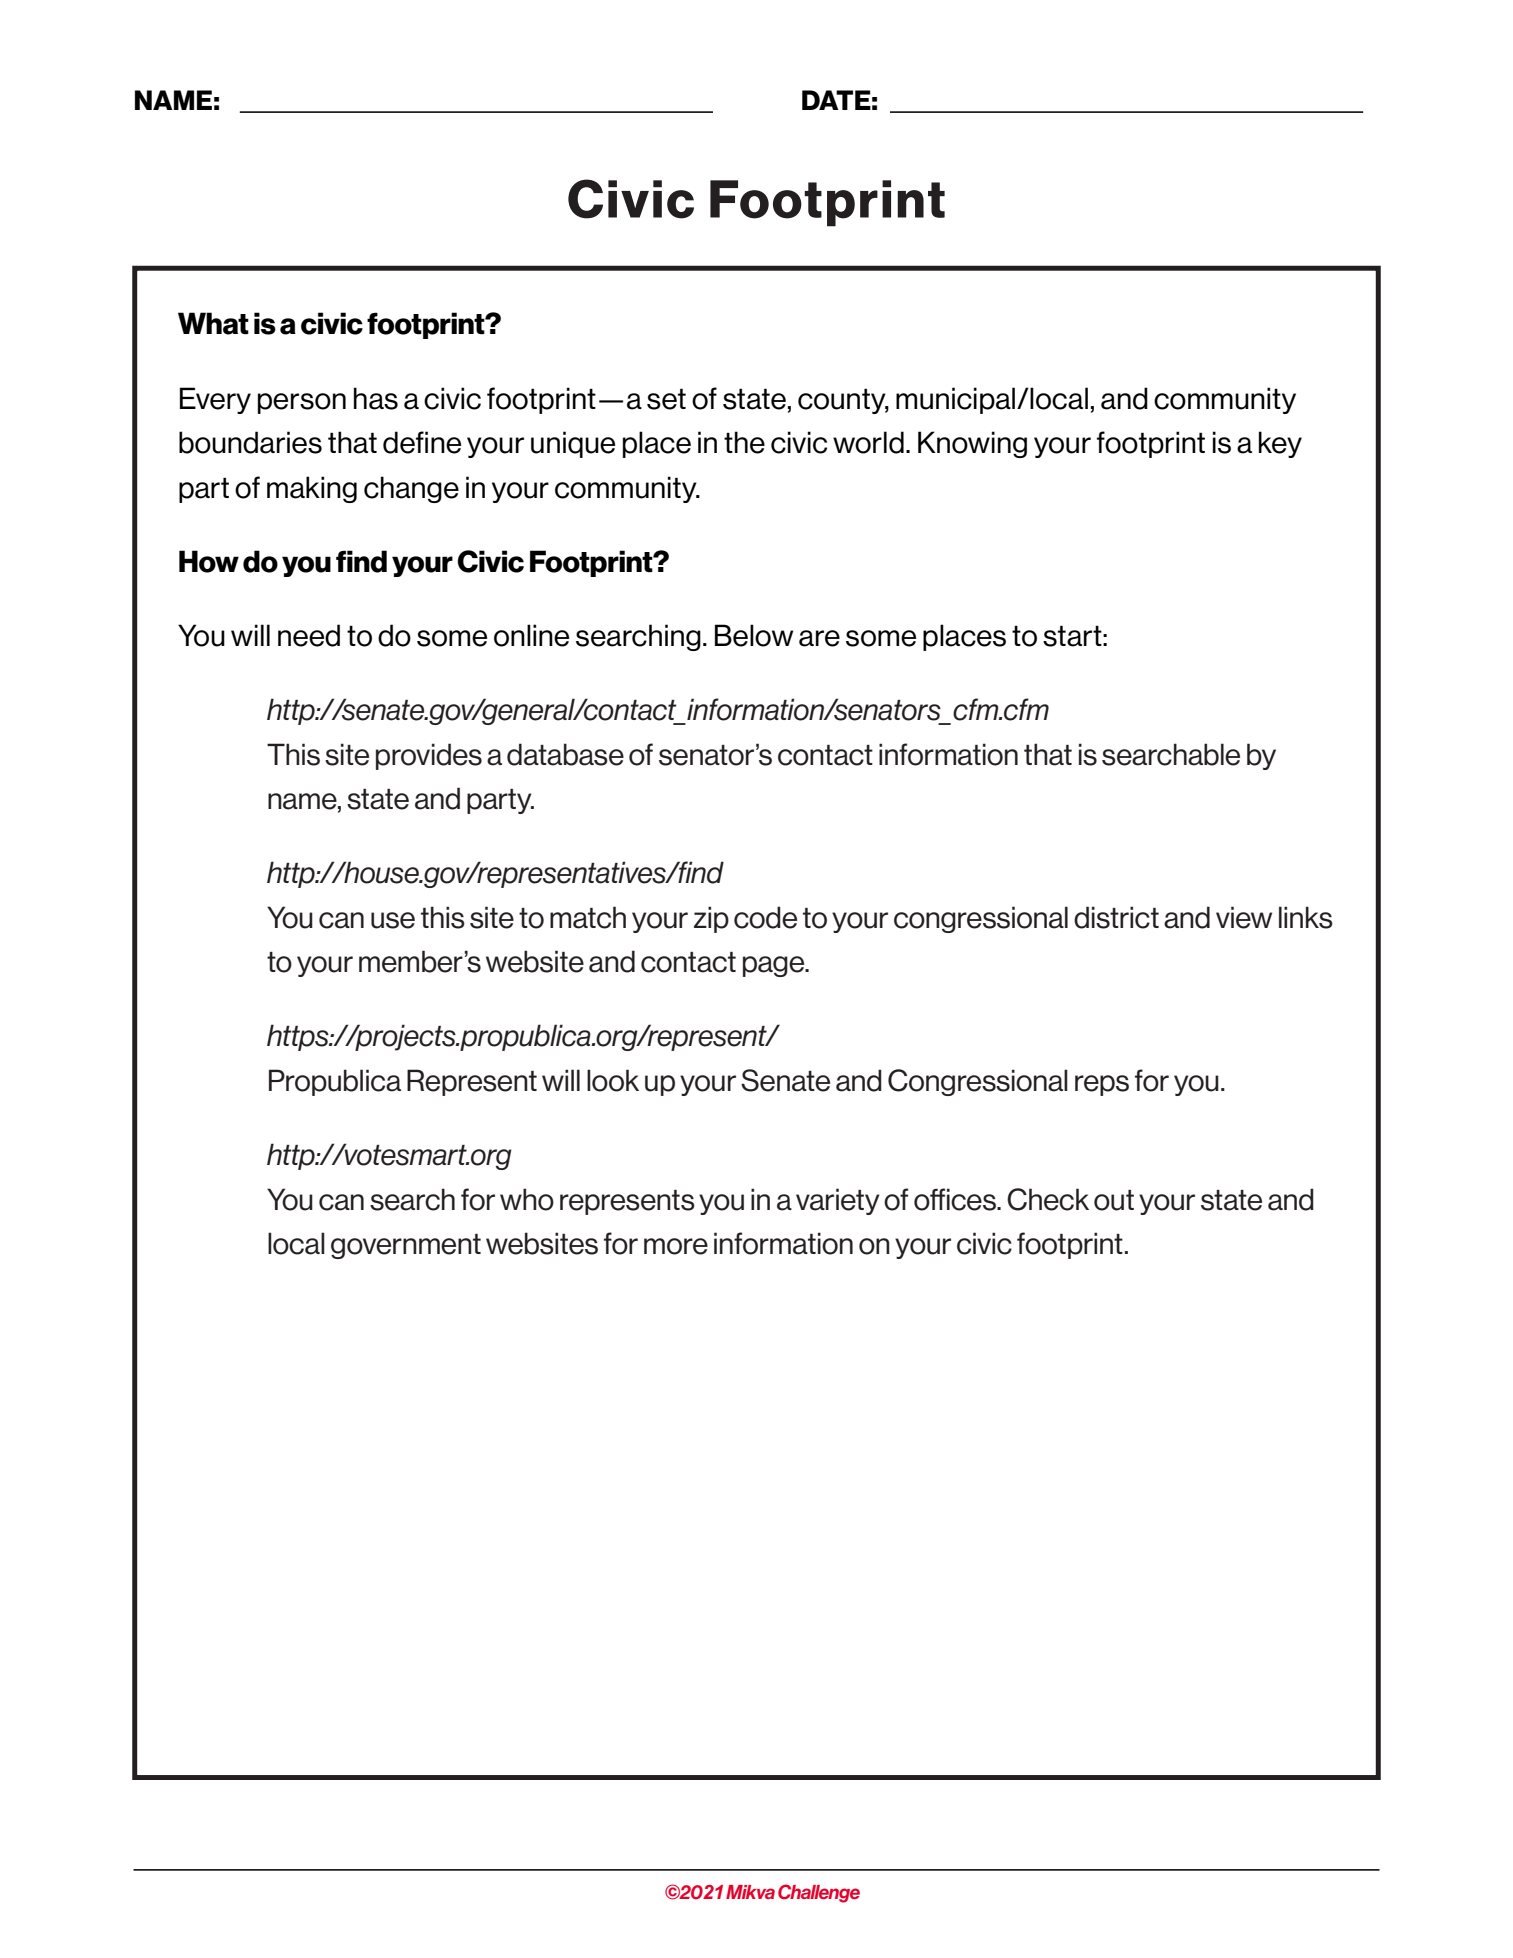  What do you see at coordinates (406, 1246) in the screenshot?
I see `government` at bounding box center [406, 1246].
